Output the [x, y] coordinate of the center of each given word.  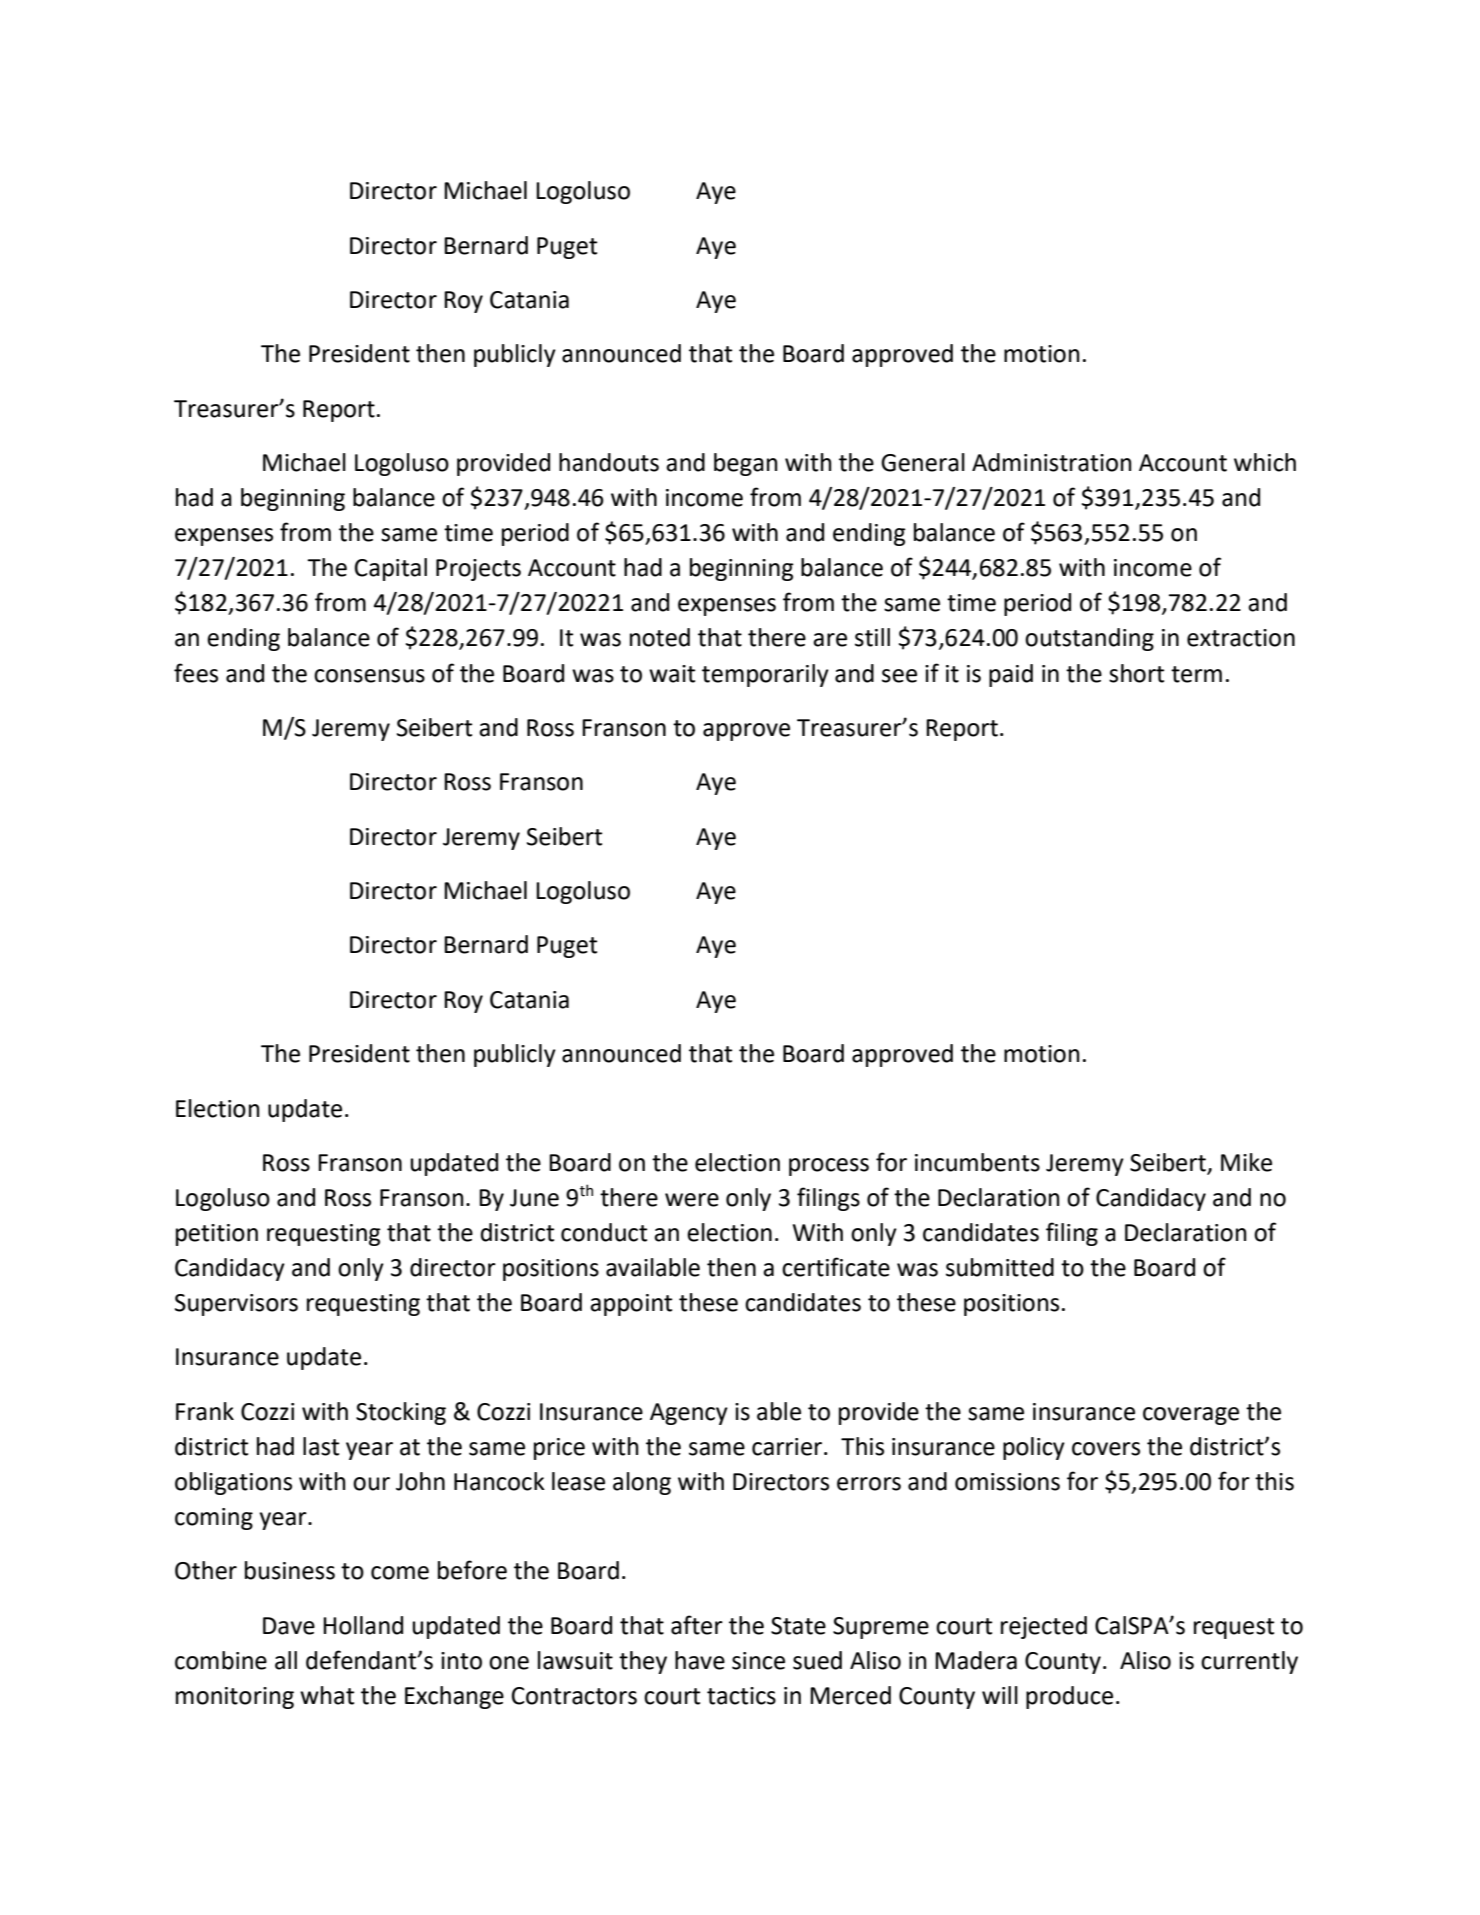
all [286, 1660]
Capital [391, 569]
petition [217, 1235]
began [746, 464]
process [829, 1167]
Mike [1246, 1162]
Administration [1052, 462]
